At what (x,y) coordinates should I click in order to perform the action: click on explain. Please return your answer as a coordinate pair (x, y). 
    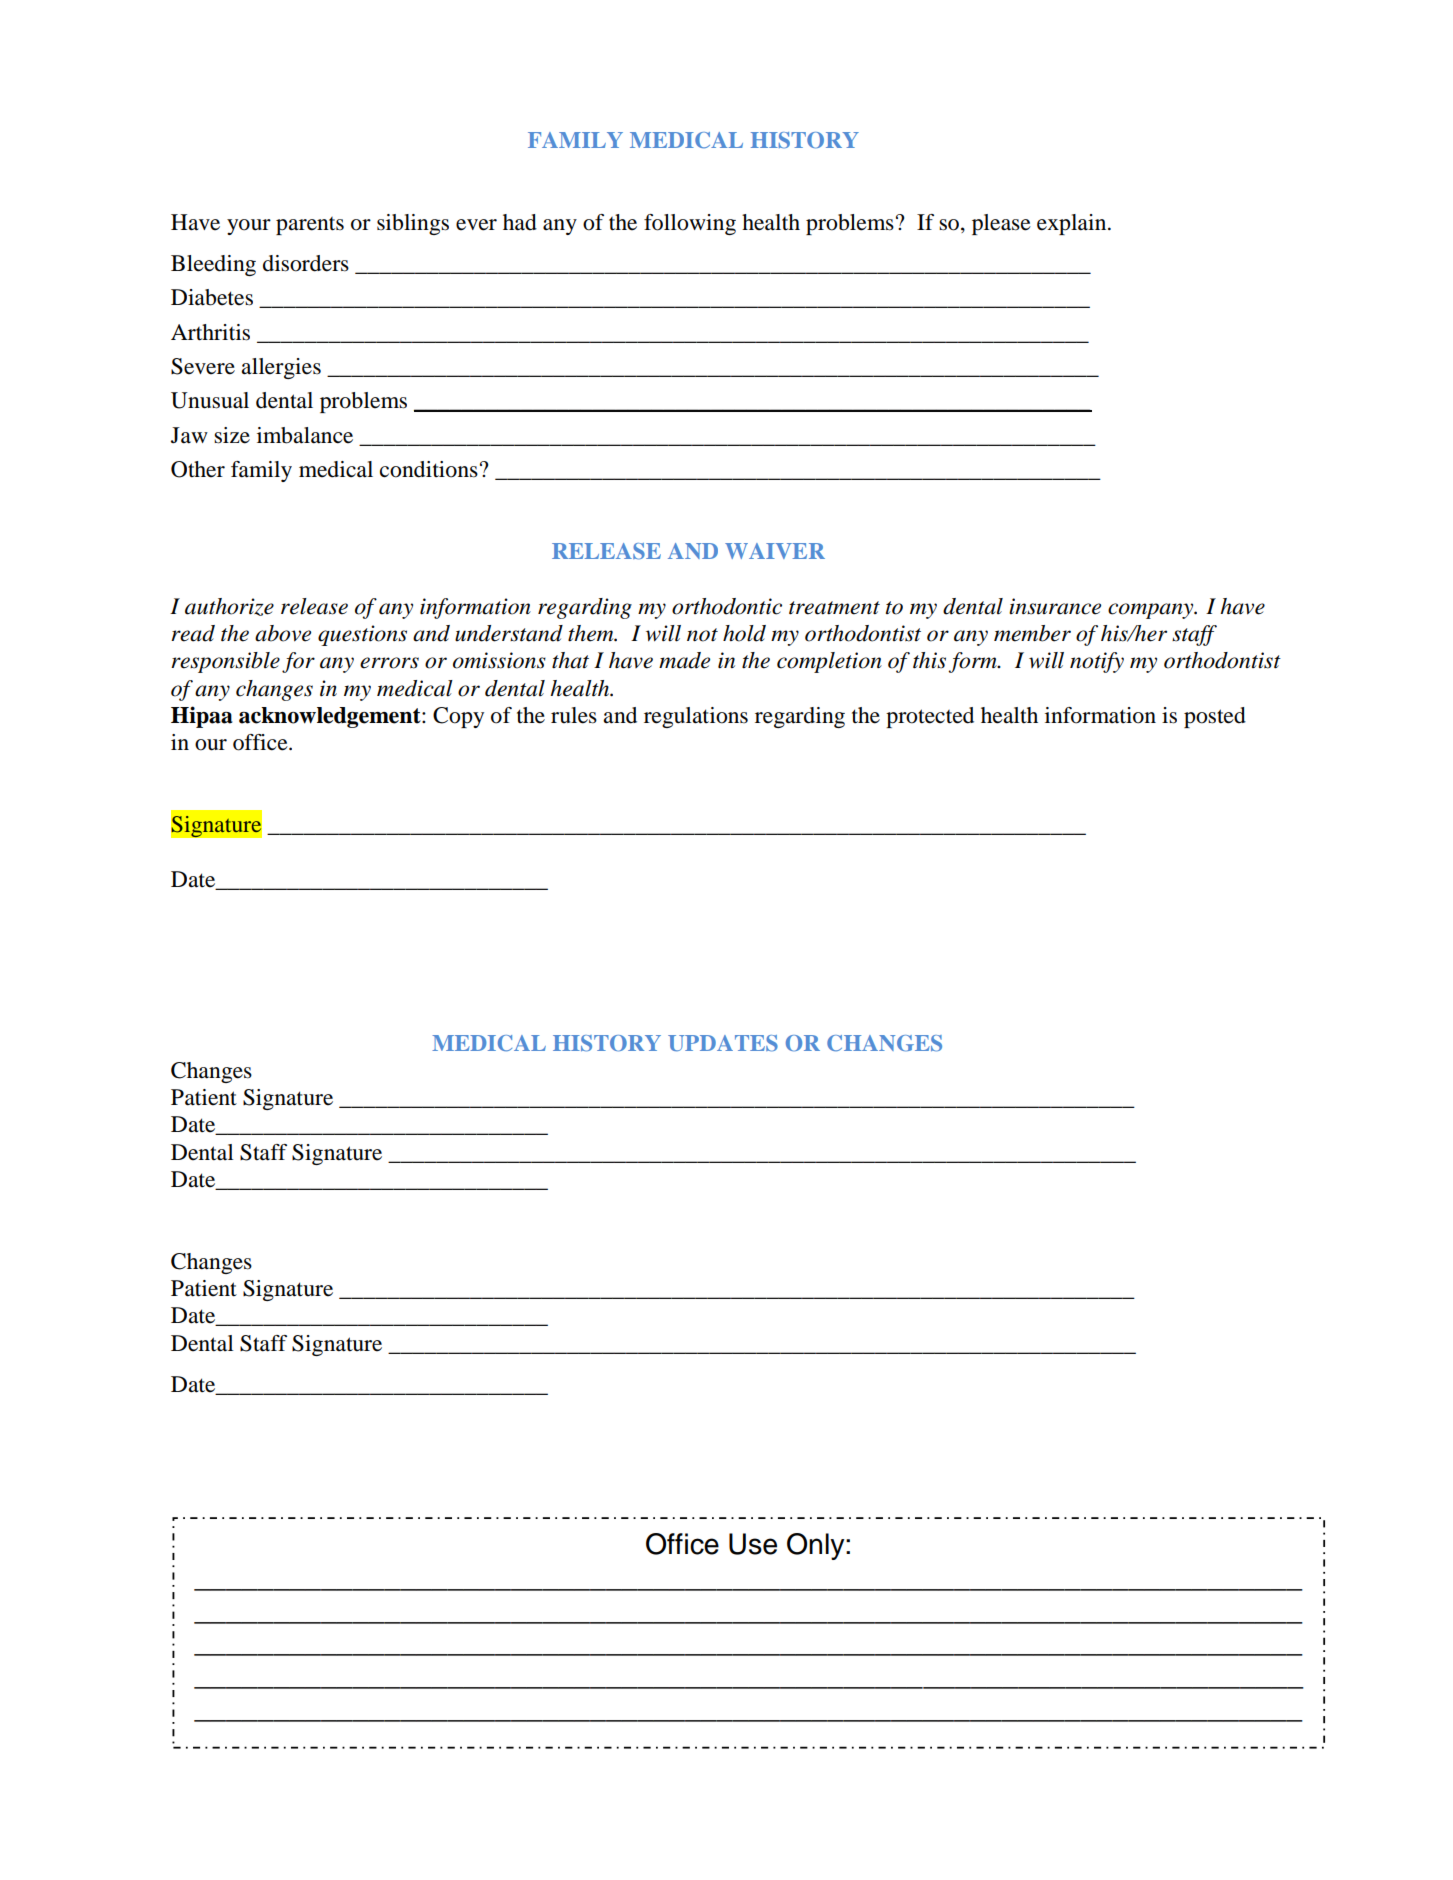
    Looking at the image, I should click on (1073, 224).
